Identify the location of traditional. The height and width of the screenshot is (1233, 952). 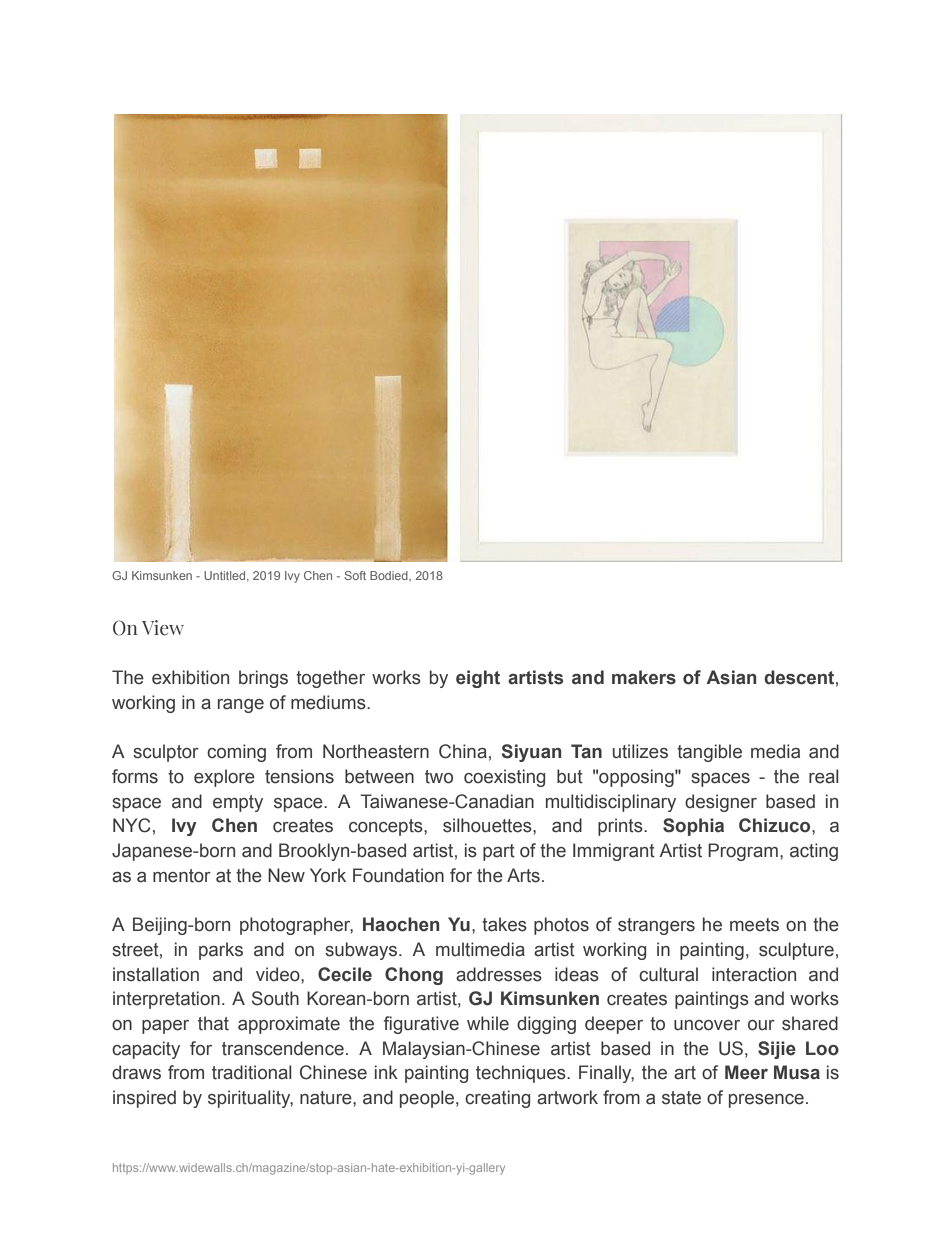
(252, 1072).
